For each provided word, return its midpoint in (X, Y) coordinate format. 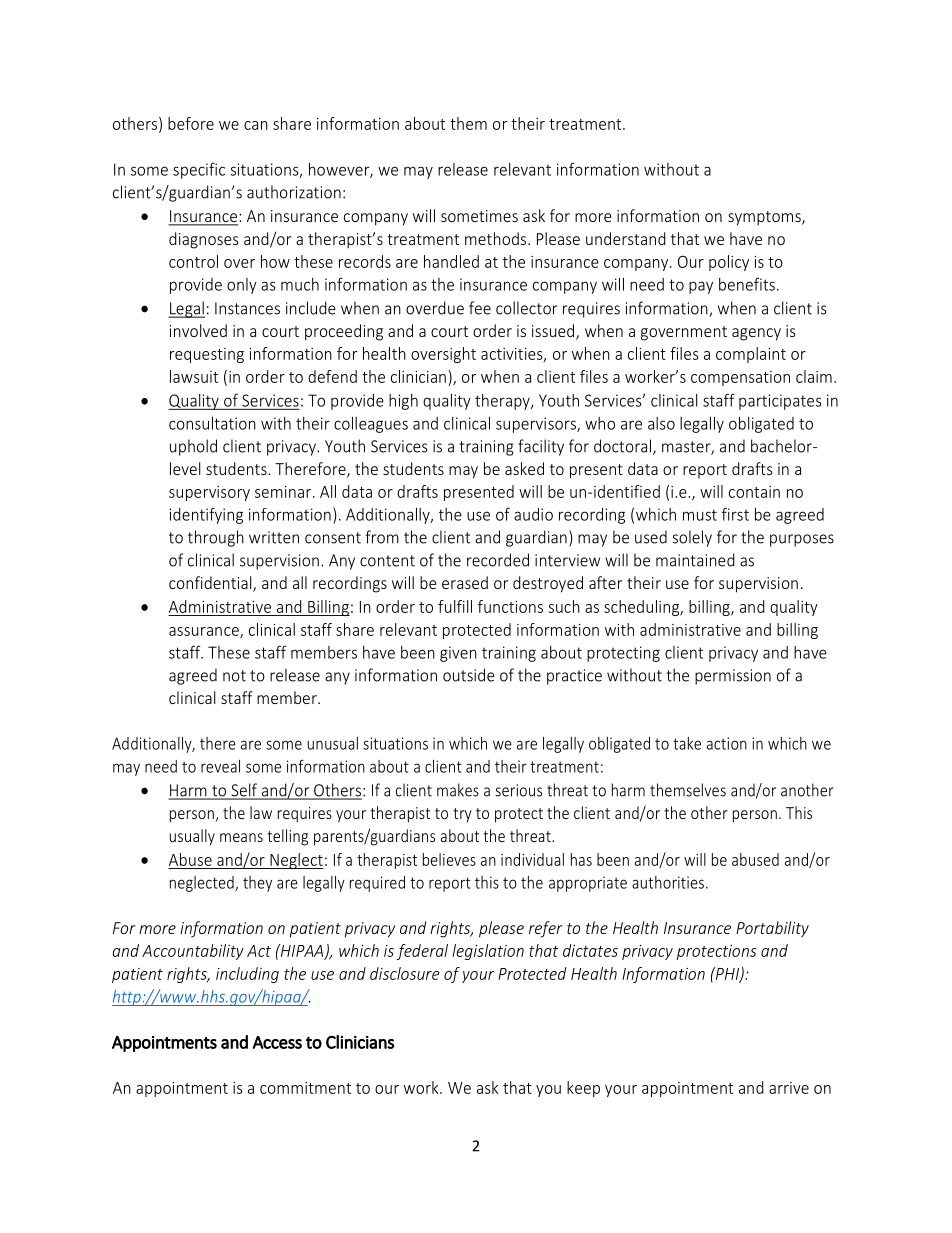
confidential (211, 584)
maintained (695, 560)
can (256, 125)
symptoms (765, 218)
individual (532, 859)
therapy (503, 402)
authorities (668, 882)
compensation (740, 378)
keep (583, 1089)
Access (277, 1042)
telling (287, 837)
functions (510, 606)
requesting (207, 355)
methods (497, 238)
